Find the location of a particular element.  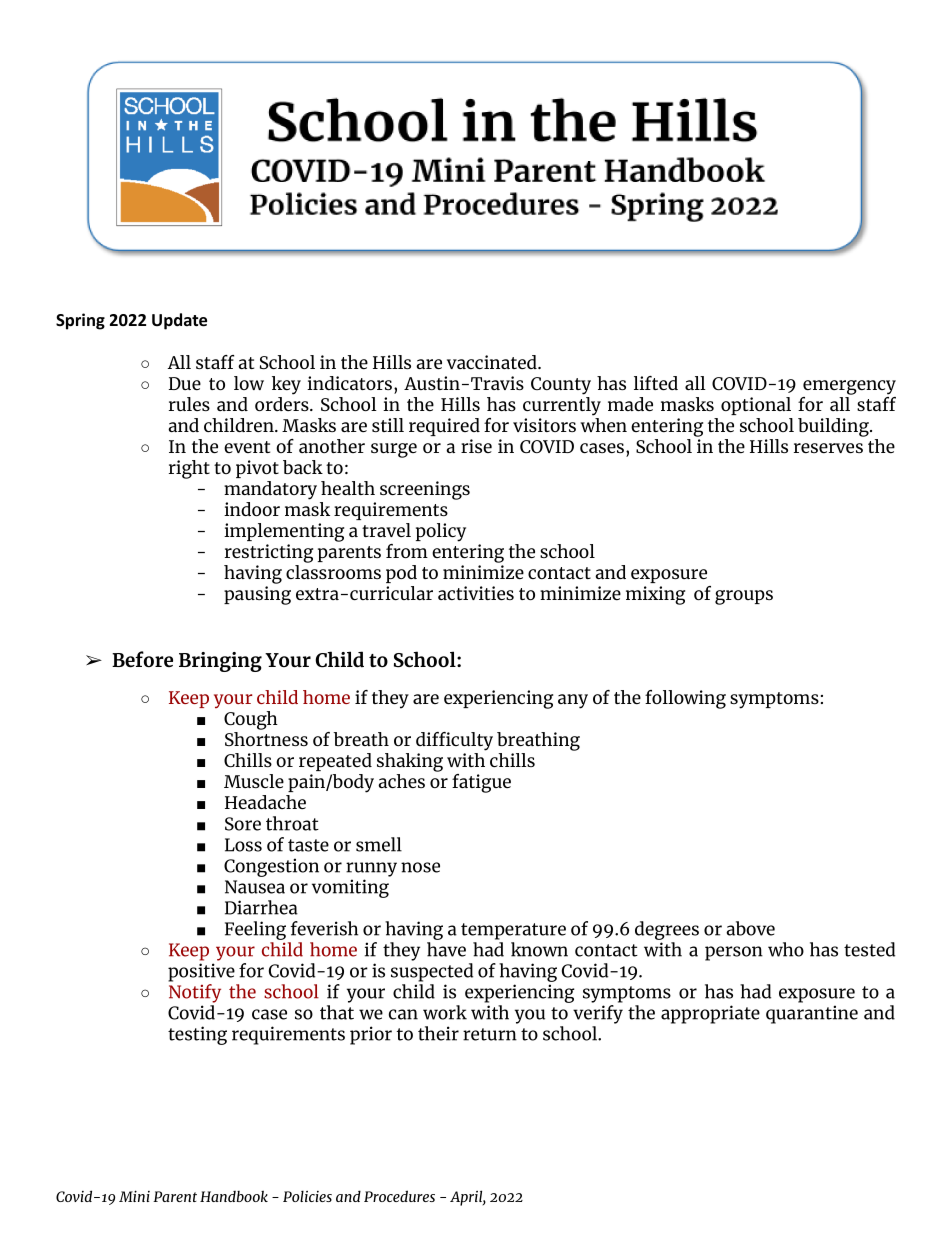

vaccinated is located at coordinates (493, 362).
